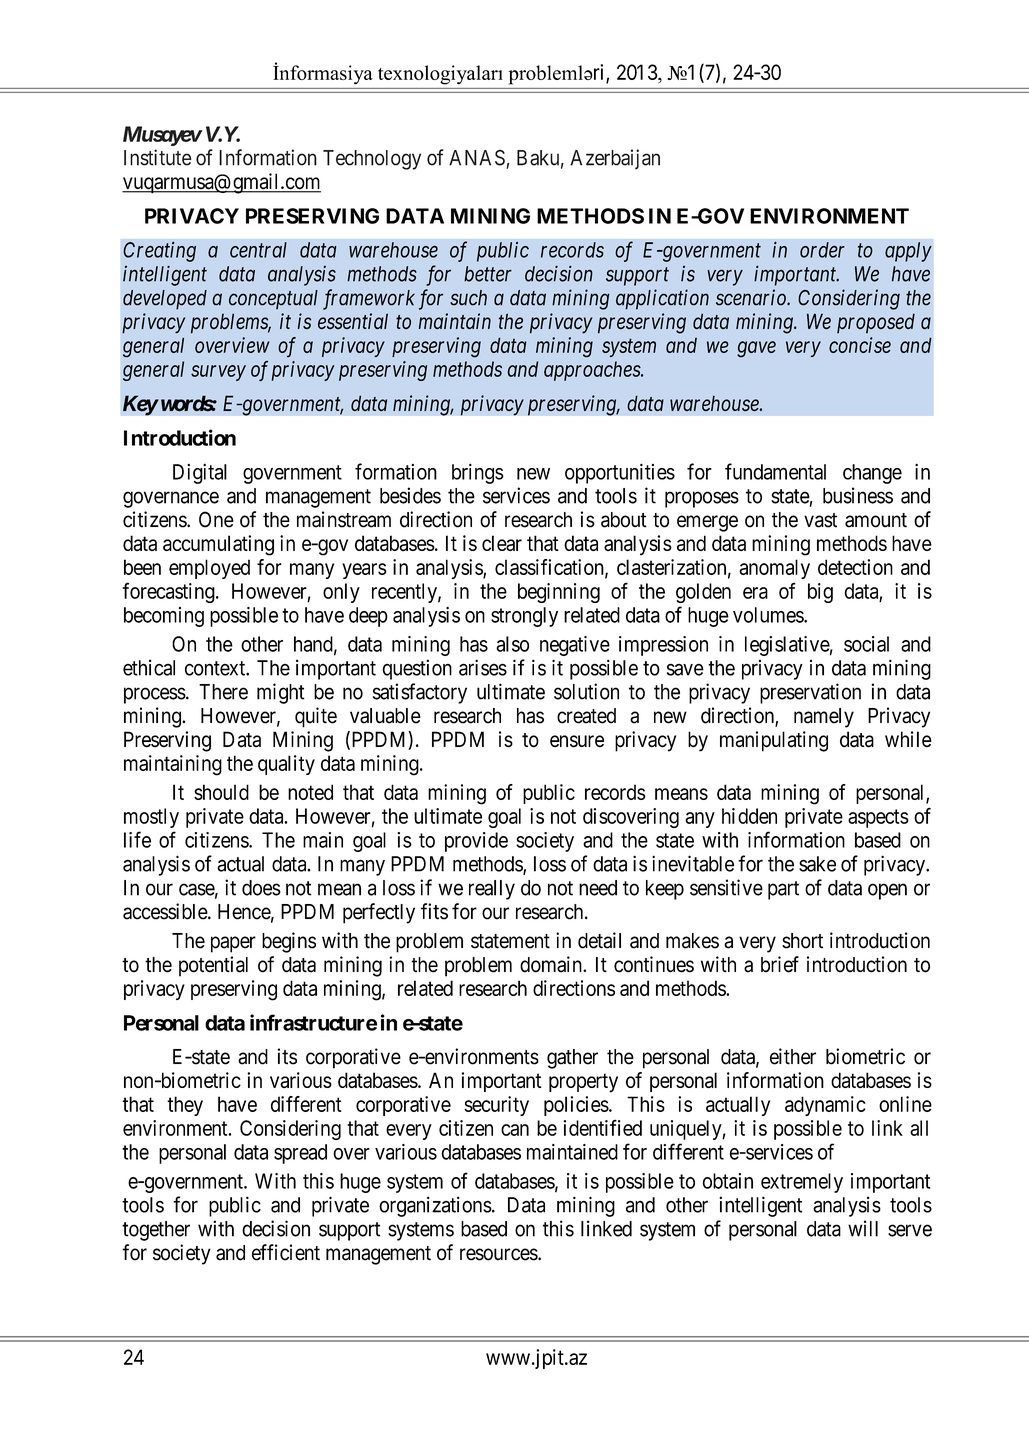 This screenshot has height=1455, width=1029. I want to click on organizations, so click(435, 1206).
